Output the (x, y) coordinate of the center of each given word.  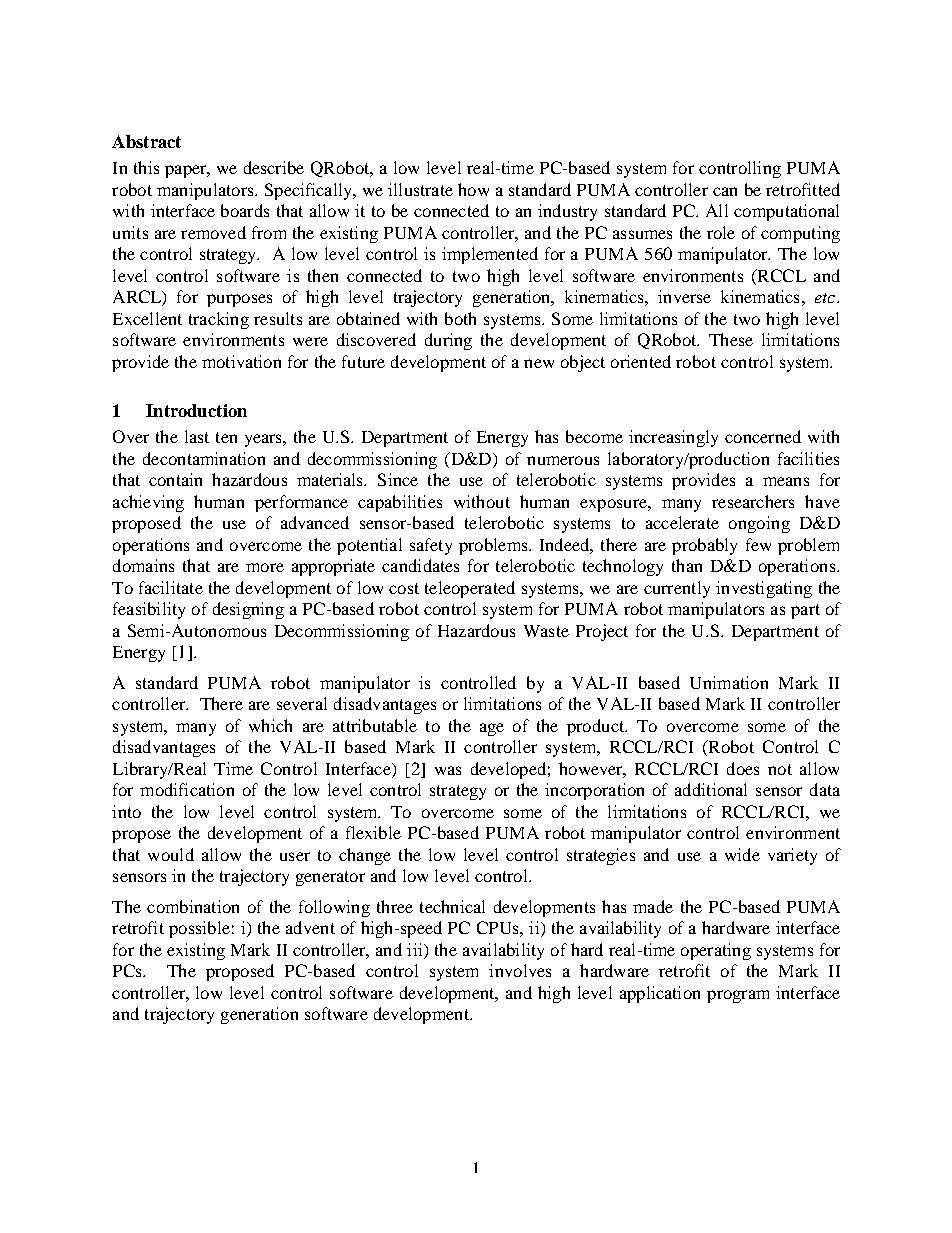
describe (274, 167)
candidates (420, 565)
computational (786, 212)
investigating (764, 589)
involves (520, 970)
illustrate (420, 189)
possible (199, 929)
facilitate (171, 587)
